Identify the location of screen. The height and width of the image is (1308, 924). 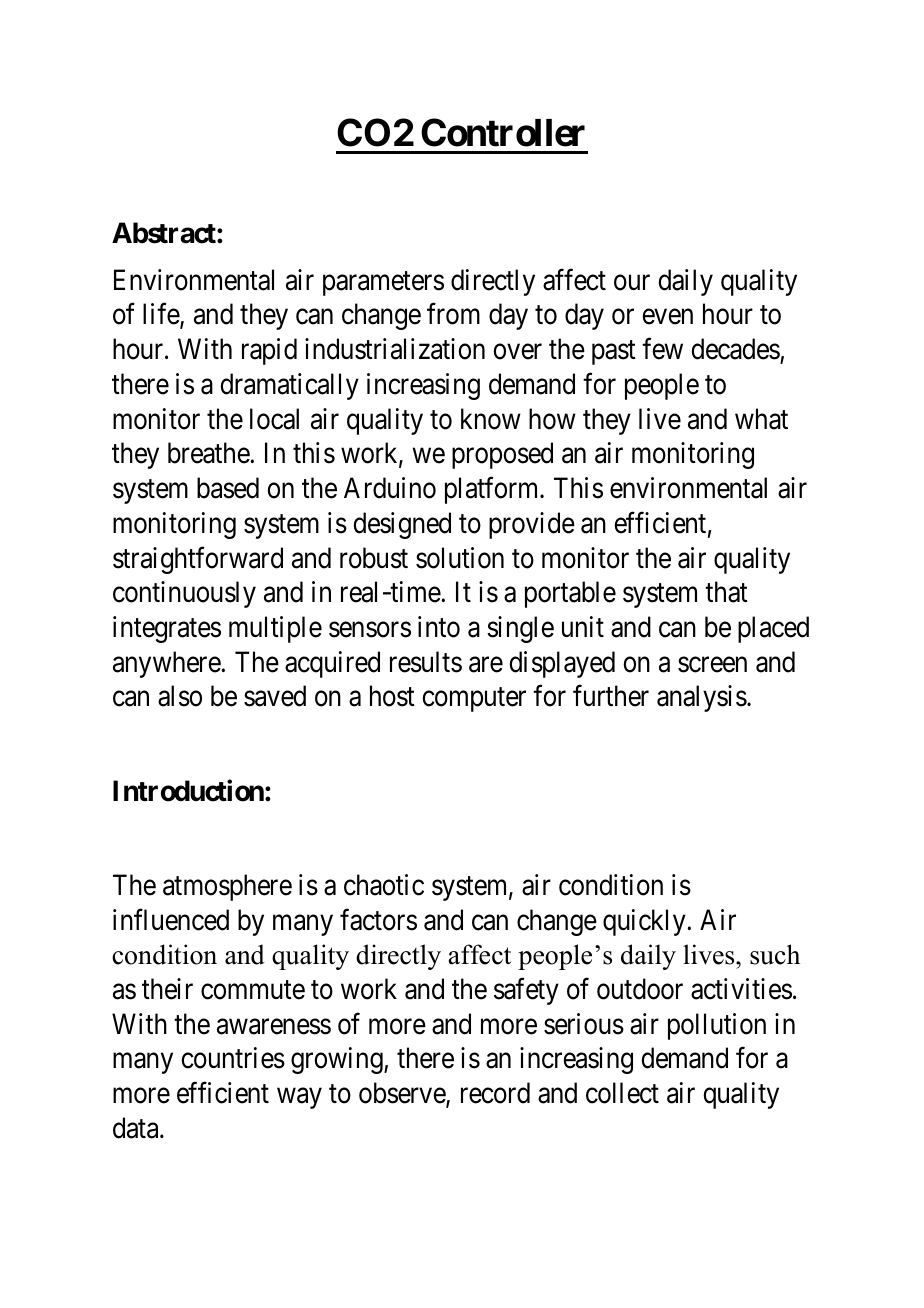
(712, 665).
